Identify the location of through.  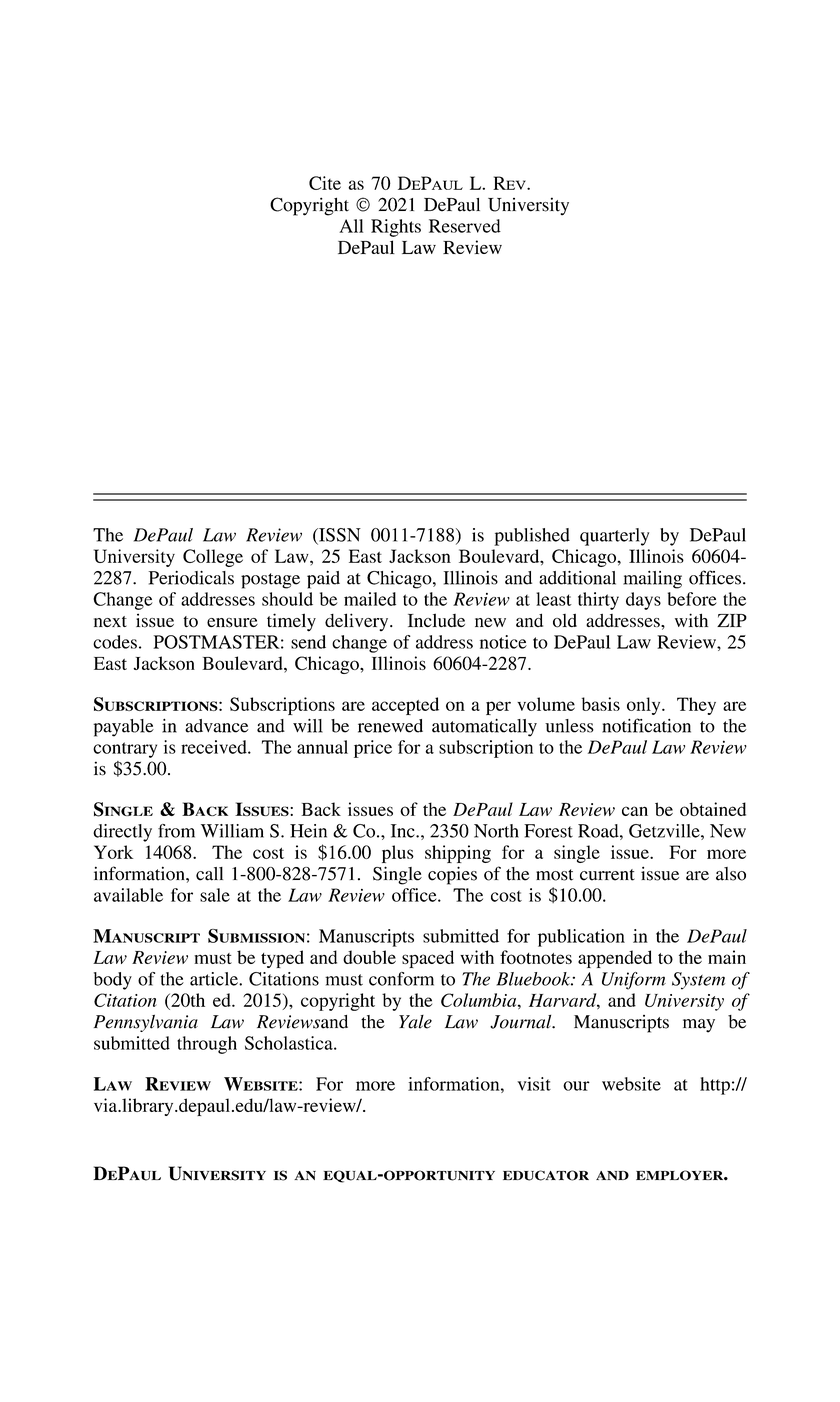
(207, 1045).
